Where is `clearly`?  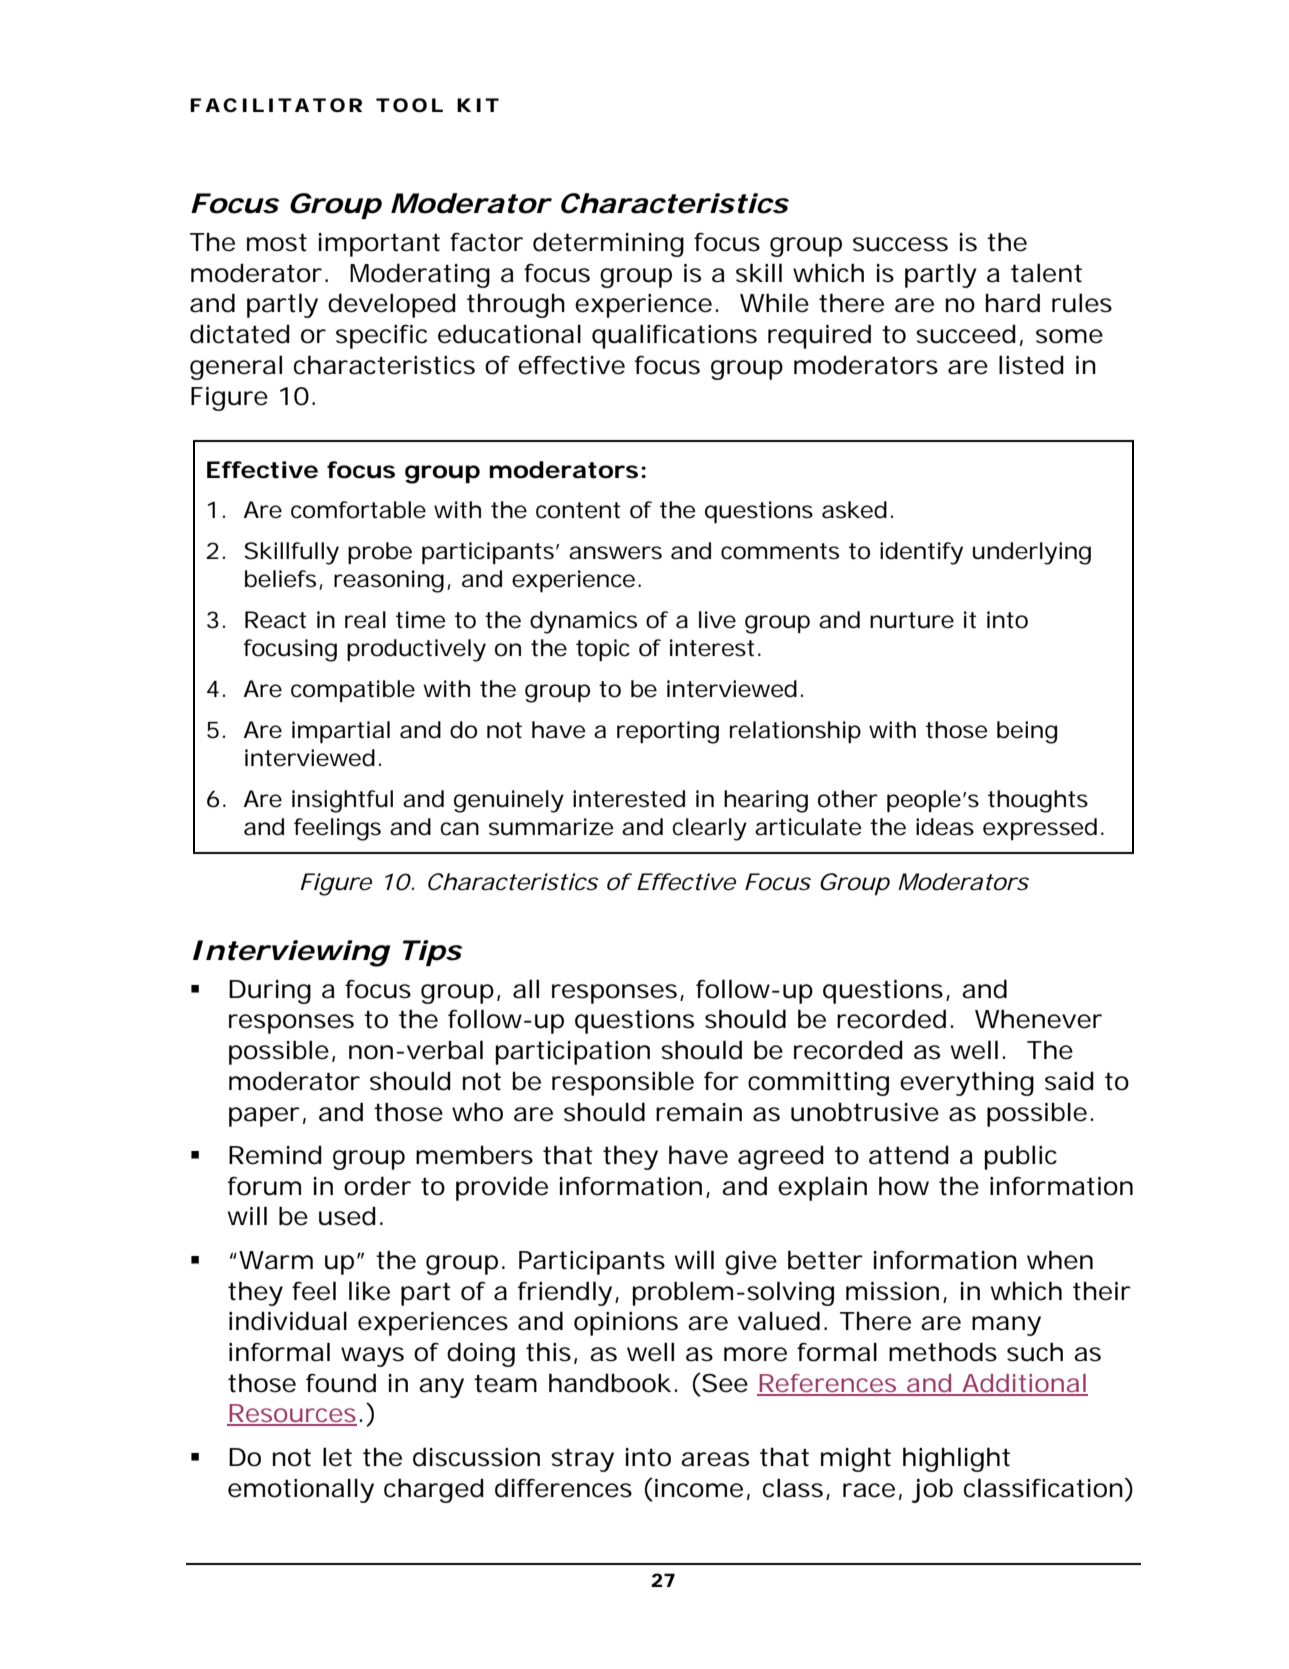 clearly is located at coordinates (709, 829).
